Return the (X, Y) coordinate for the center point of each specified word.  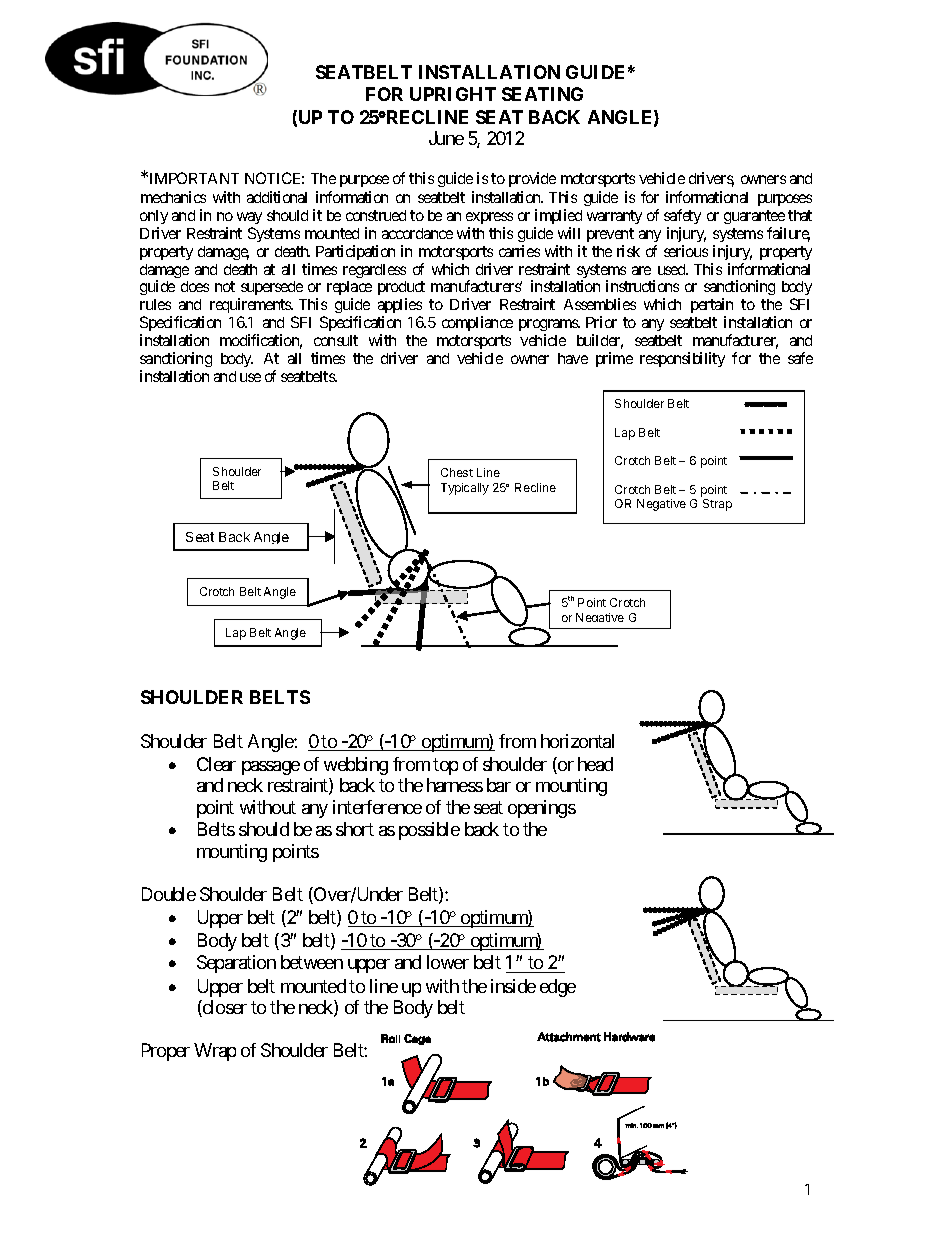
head (595, 764)
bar (499, 785)
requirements (251, 307)
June (446, 138)
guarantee (754, 217)
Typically (465, 489)
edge (558, 988)
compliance (477, 323)
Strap (717, 505)
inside (513, 986)
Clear (216, 764)
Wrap (215, 1052)
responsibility (682, 359)
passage (271, 768)
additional (277, 197)
